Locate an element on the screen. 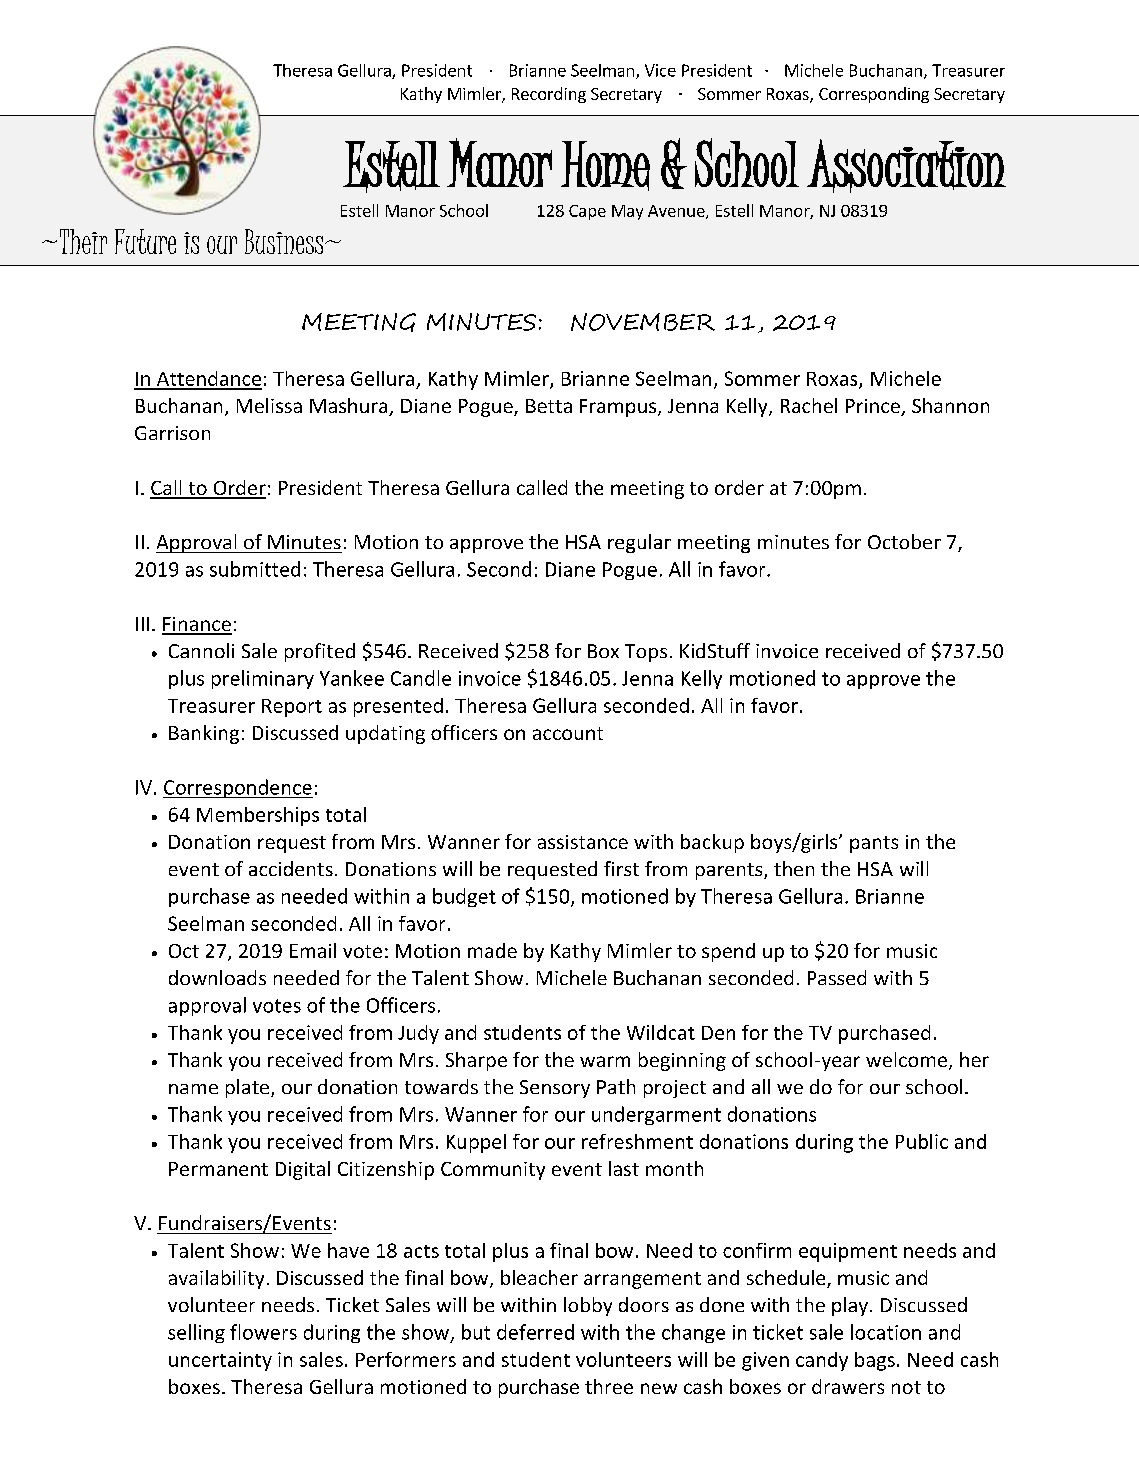 The height and width of the screenshot is (1473, 1139). Recording is located at coordinates (549, 95).
